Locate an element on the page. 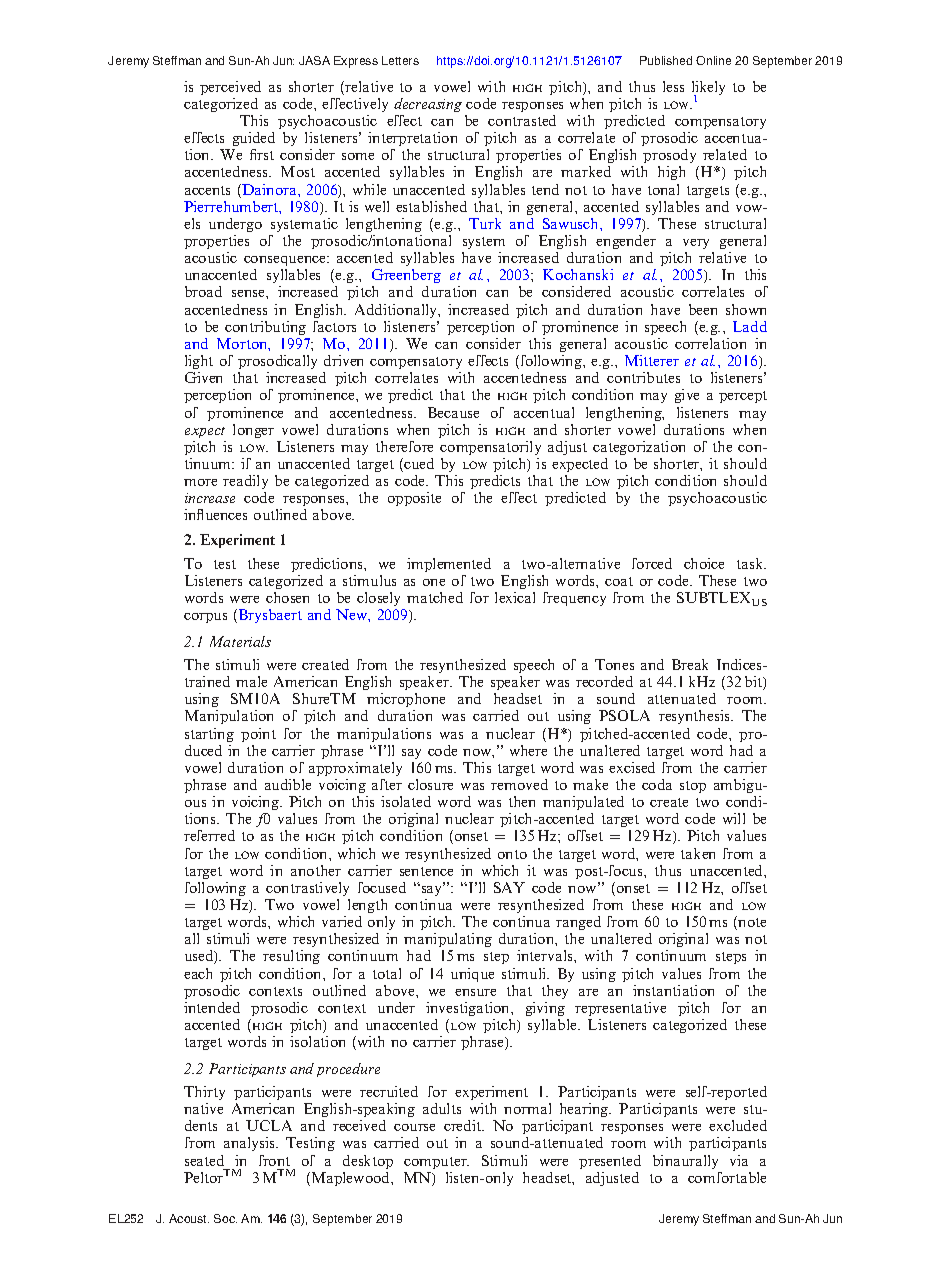 This page has width=952, height=1261. onto is located at coordinates (512, 854).
